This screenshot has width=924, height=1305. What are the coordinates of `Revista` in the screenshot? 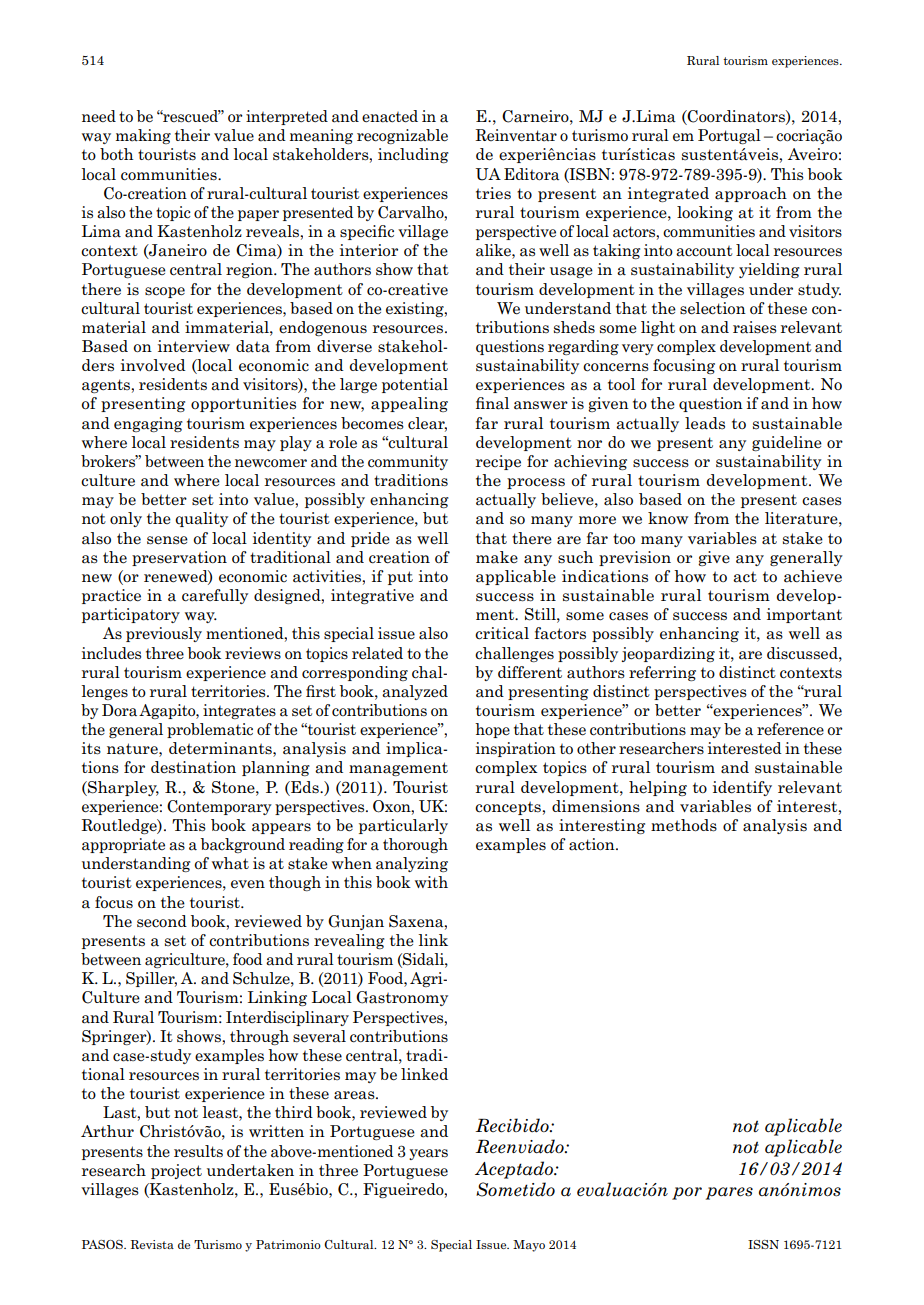 It's located at (152, 1244).
